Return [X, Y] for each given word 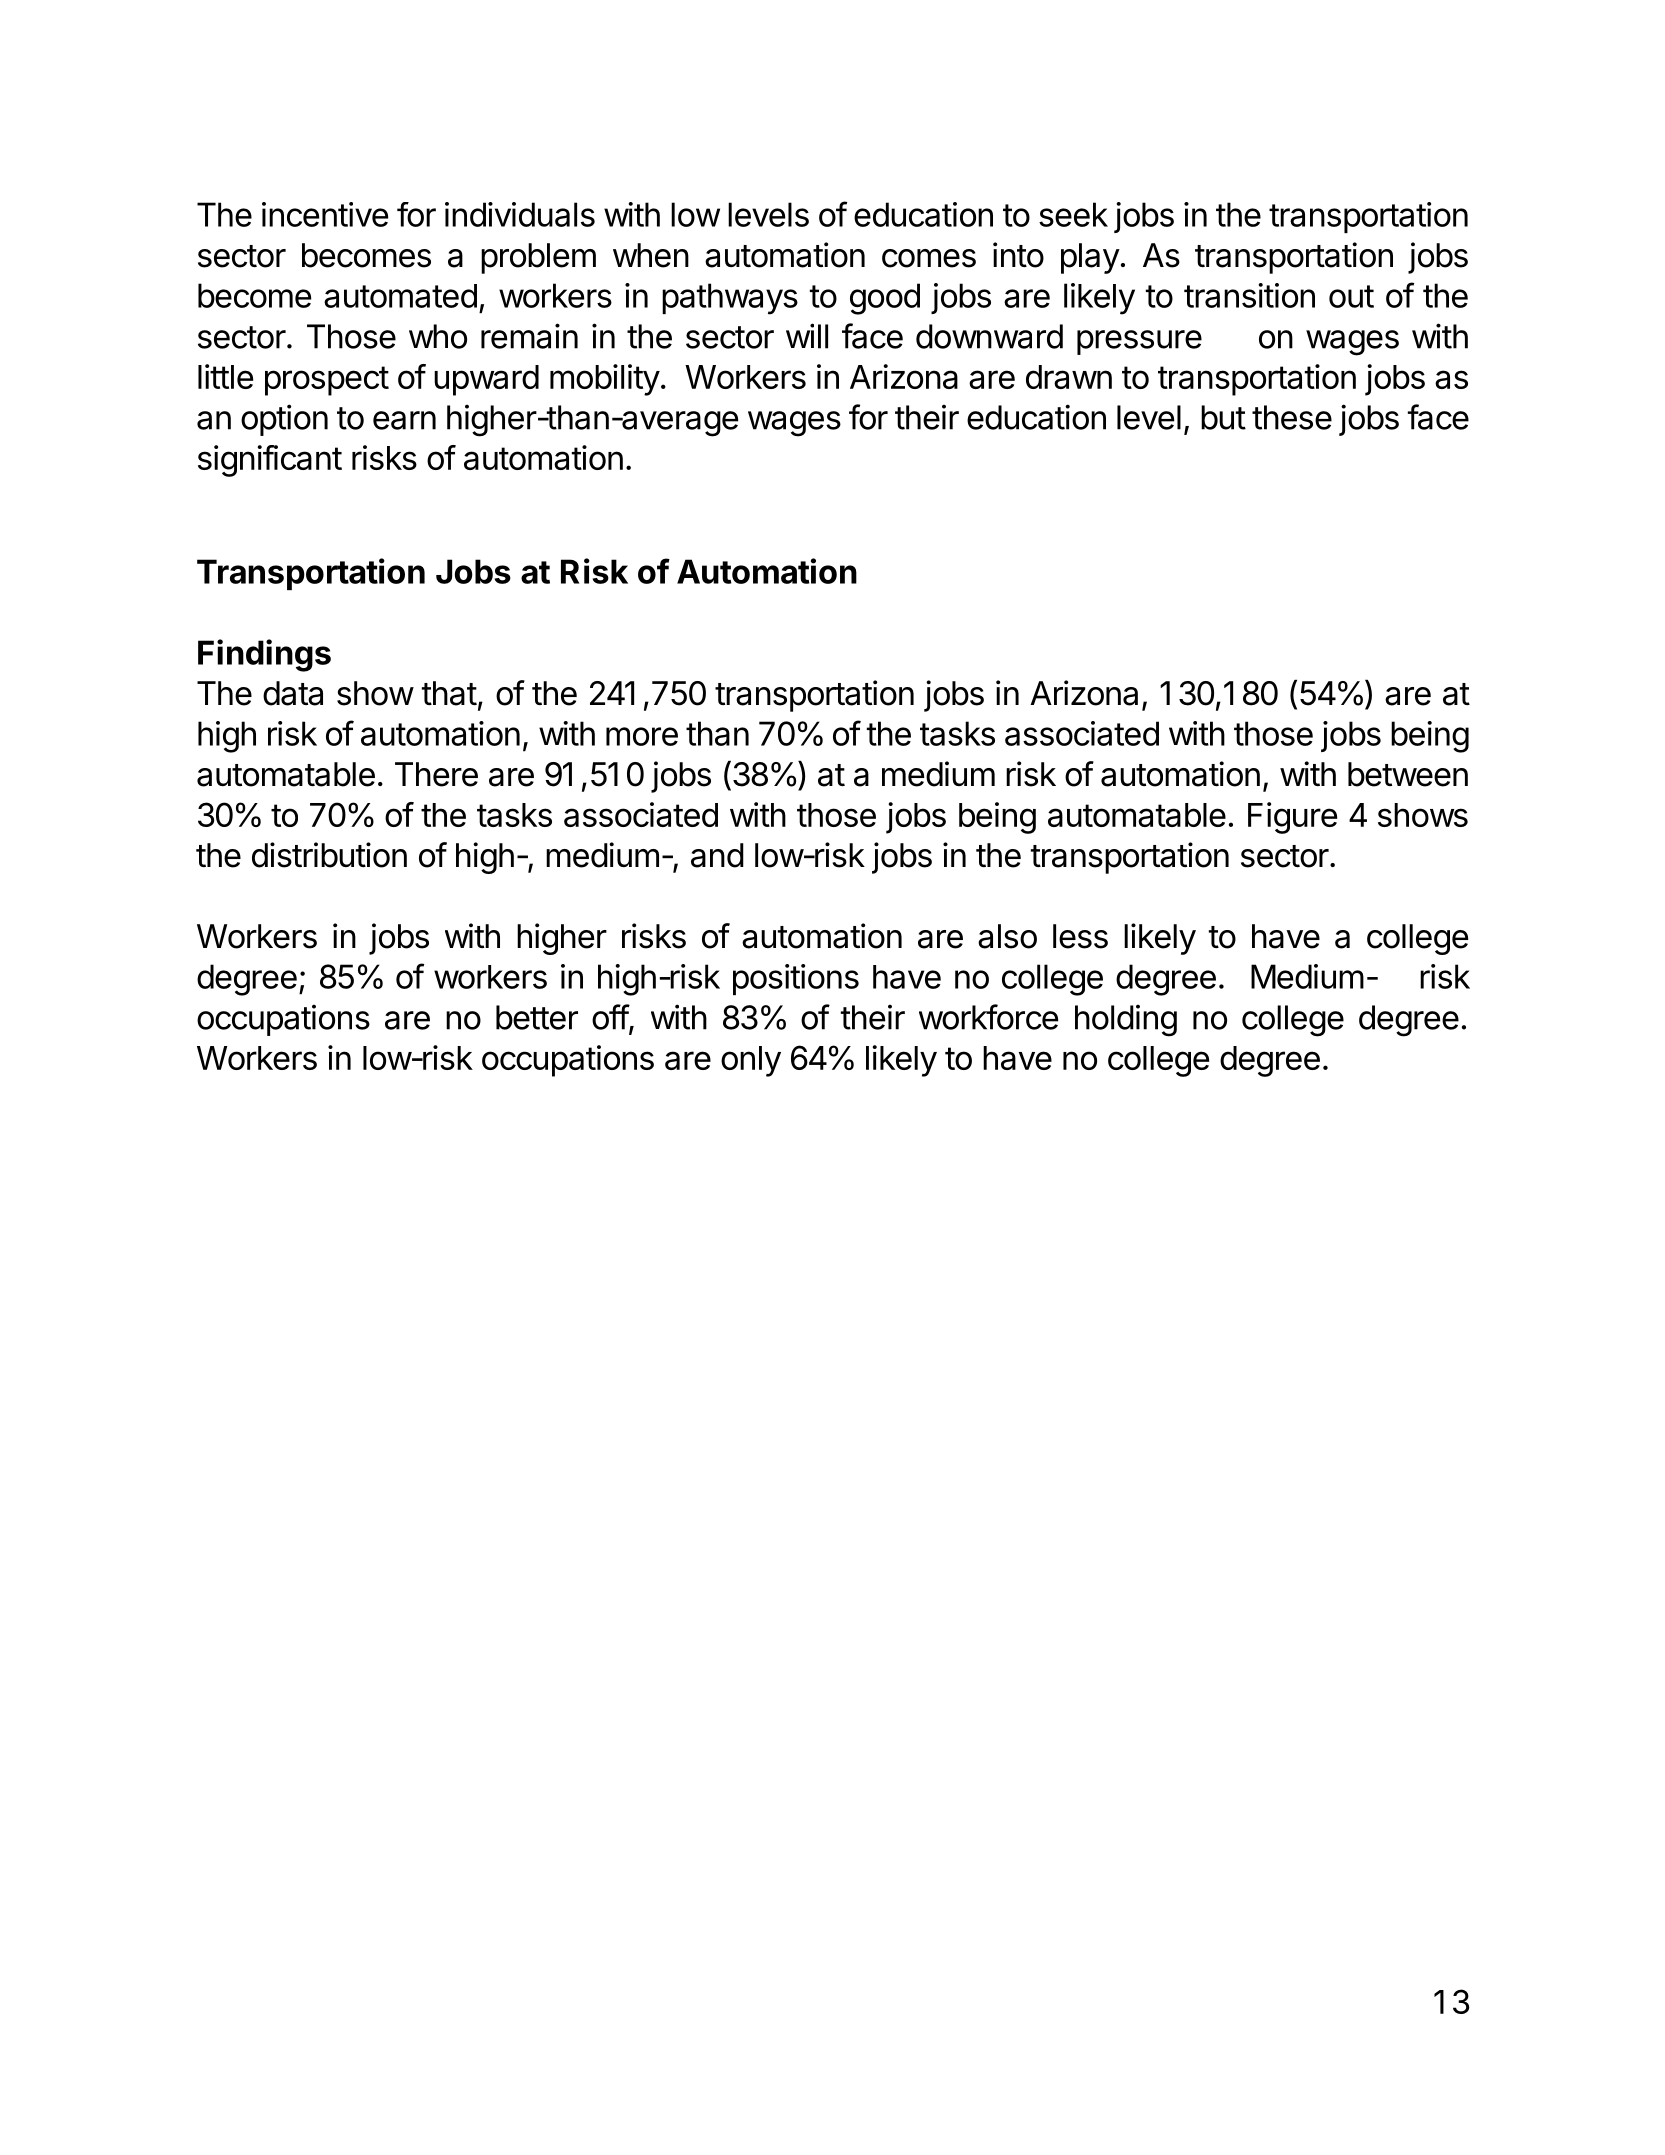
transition [1249, 295]
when [651, 255]
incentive [325, 214]
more [642, 736]
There [436, 774]
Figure [1292, 818]
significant [270, 461]
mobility [605, 380]
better [537, 1017]
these [1292, 417]
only [751, 1061]
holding [1126, 1020]
